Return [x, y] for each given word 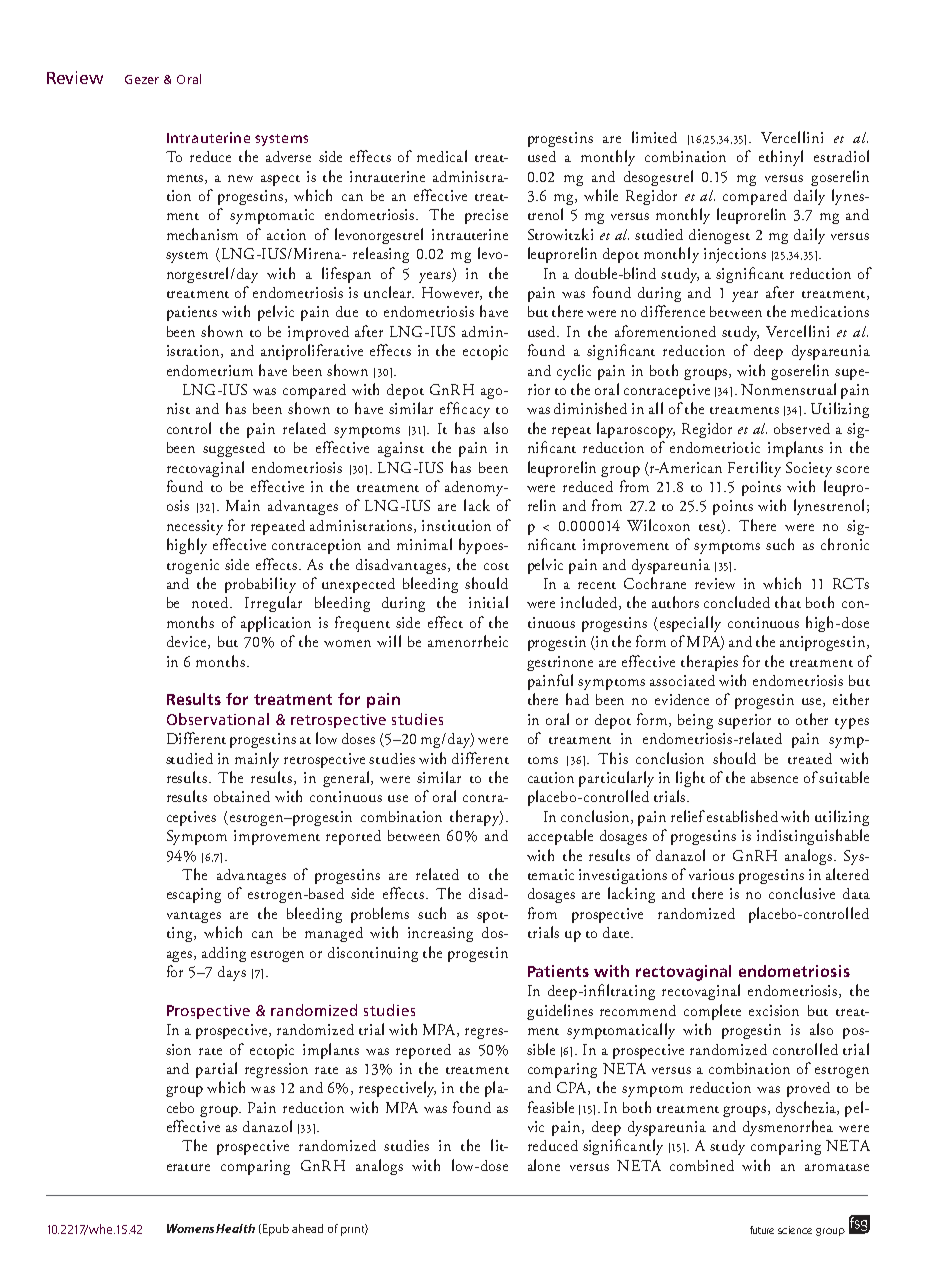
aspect [280, 180]
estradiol [841, 156]
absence [774, 777]
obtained [242, 796]
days [232, 973]
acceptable [560, 837]
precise [486, 216]
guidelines [560, 1012]
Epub [274, 1230]
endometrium [210, 370]
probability [260, 585]
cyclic [574, 372]
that [788, 602]
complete [712, 1012]
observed [802, 428]
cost [496, 566]
